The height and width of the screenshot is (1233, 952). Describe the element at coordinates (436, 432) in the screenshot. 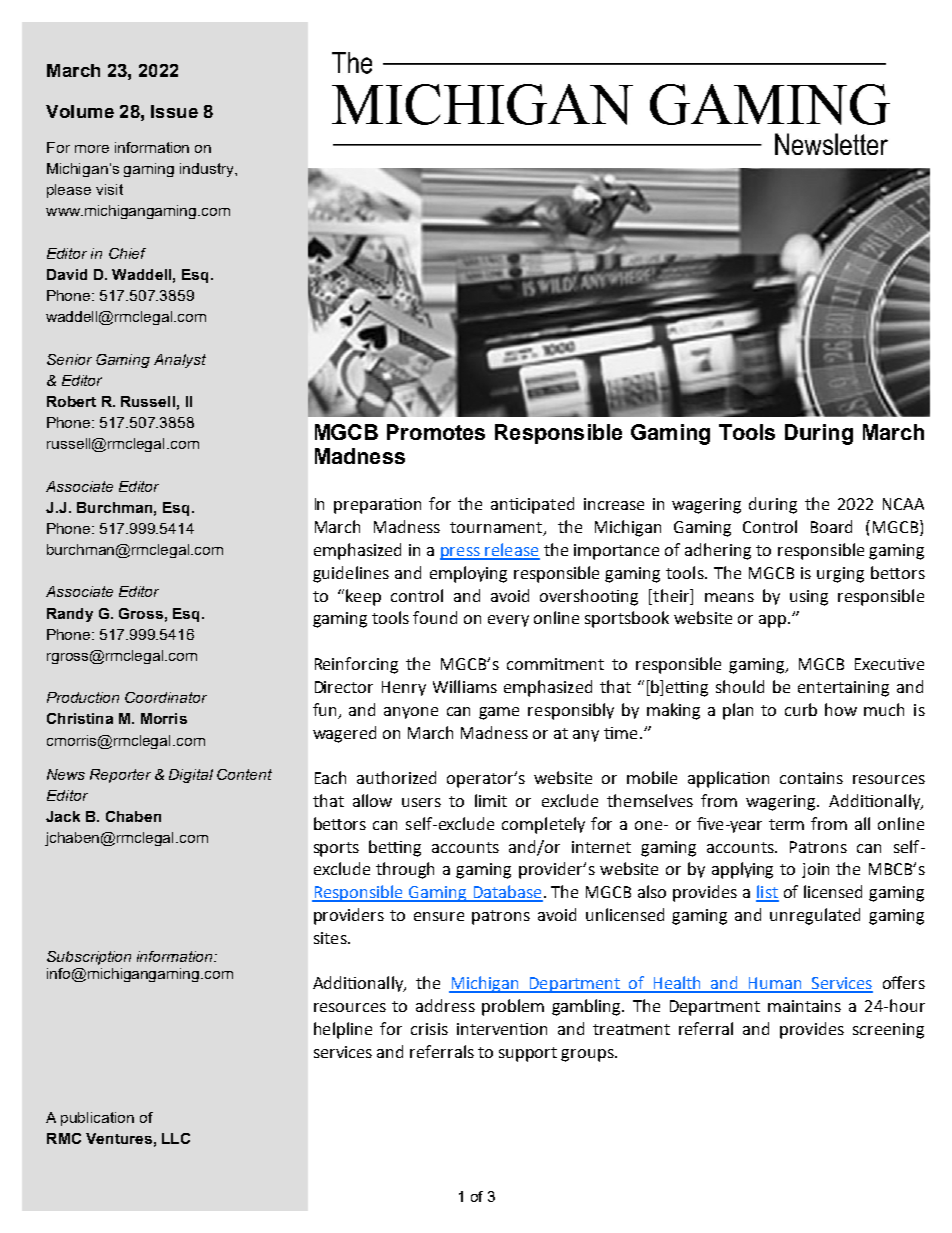

I see `Promotes` at that location.
